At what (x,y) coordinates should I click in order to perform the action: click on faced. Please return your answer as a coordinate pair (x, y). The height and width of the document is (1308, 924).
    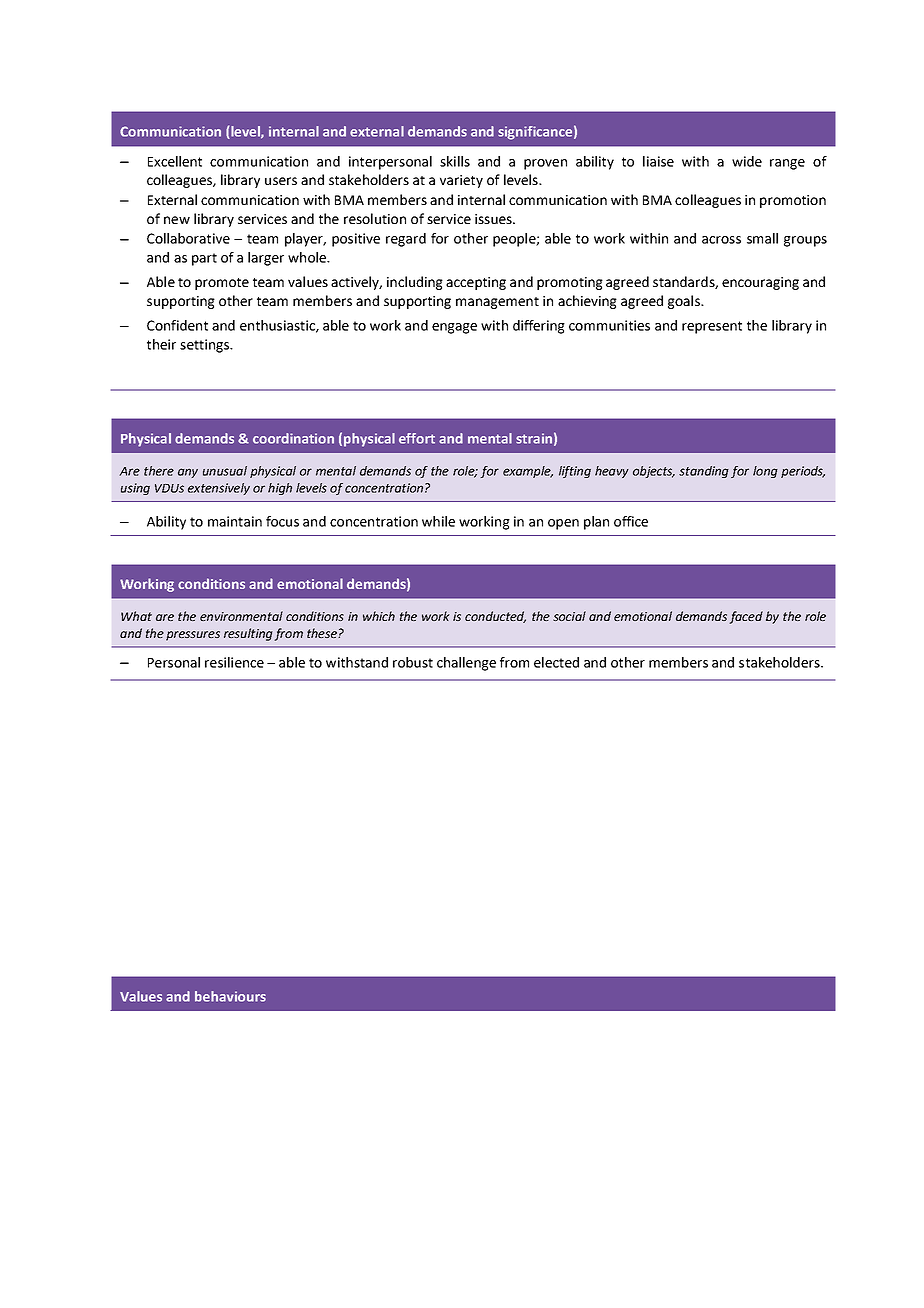
    Looking at the image, I should click on (746, 617).
